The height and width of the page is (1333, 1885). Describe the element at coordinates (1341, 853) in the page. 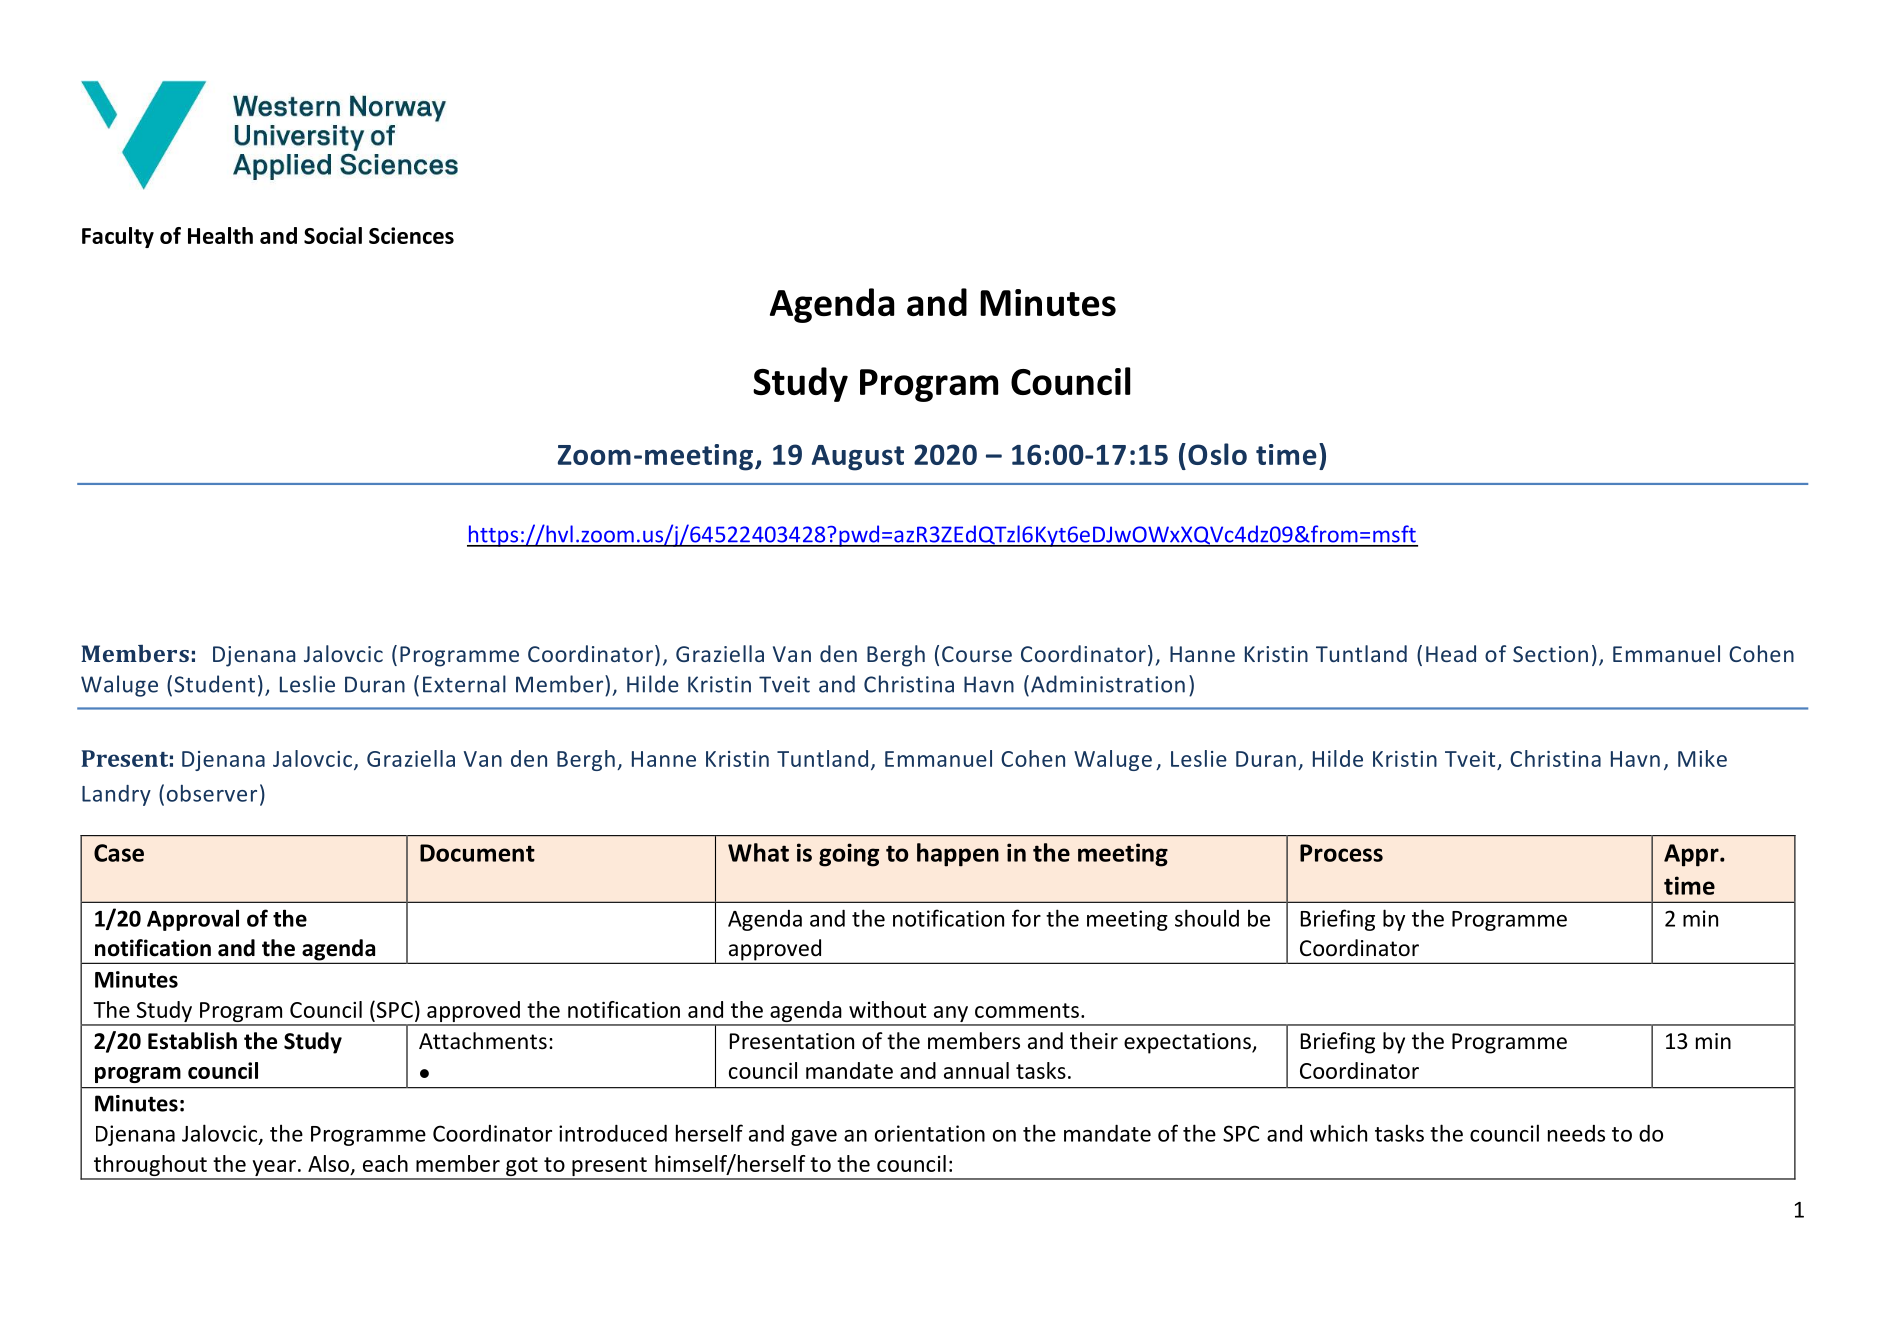

I see `Process` at that location.
